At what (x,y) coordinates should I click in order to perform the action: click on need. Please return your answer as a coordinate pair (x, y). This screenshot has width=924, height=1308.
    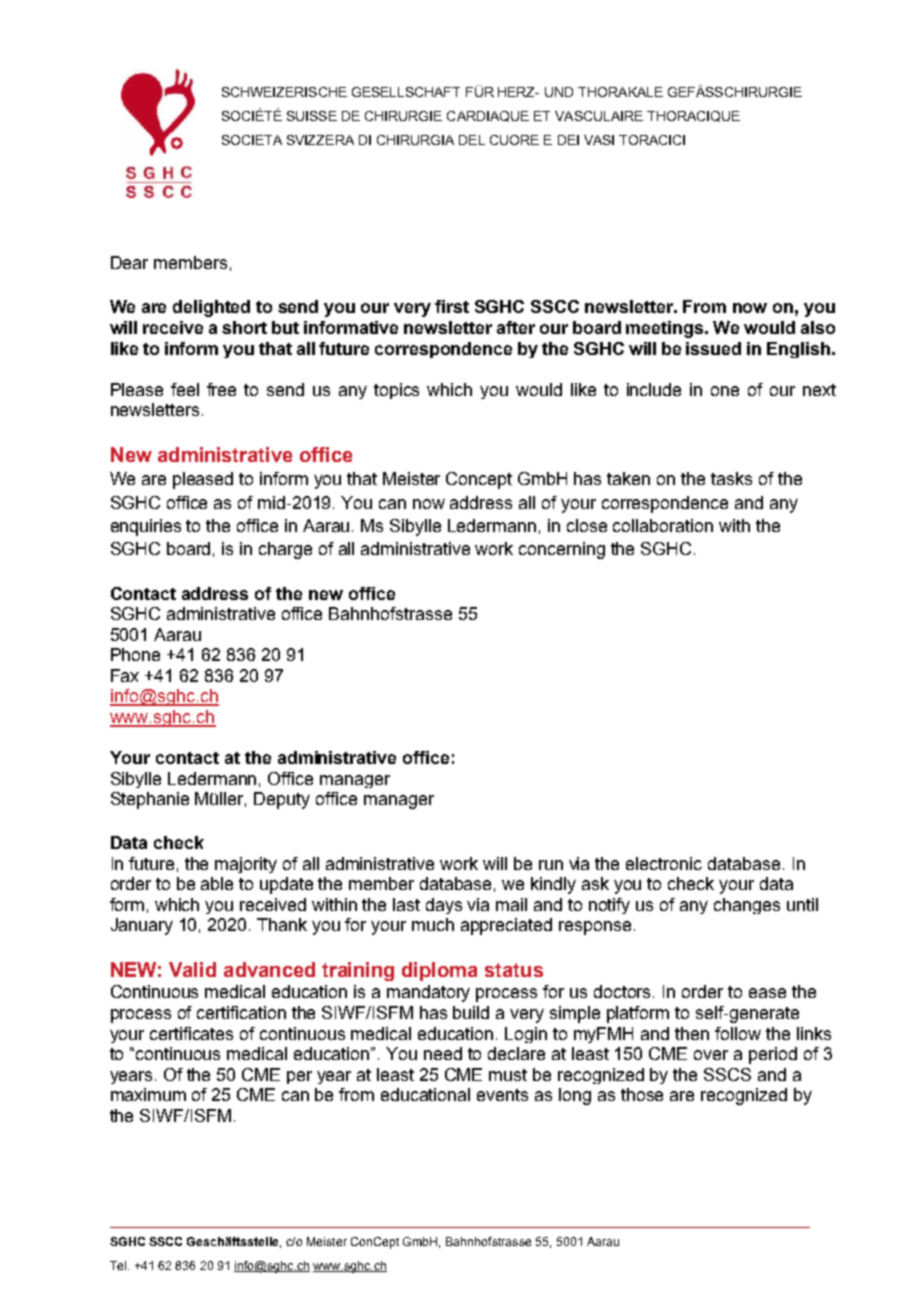
    Looking at the image, I should click on (443, 1053).
